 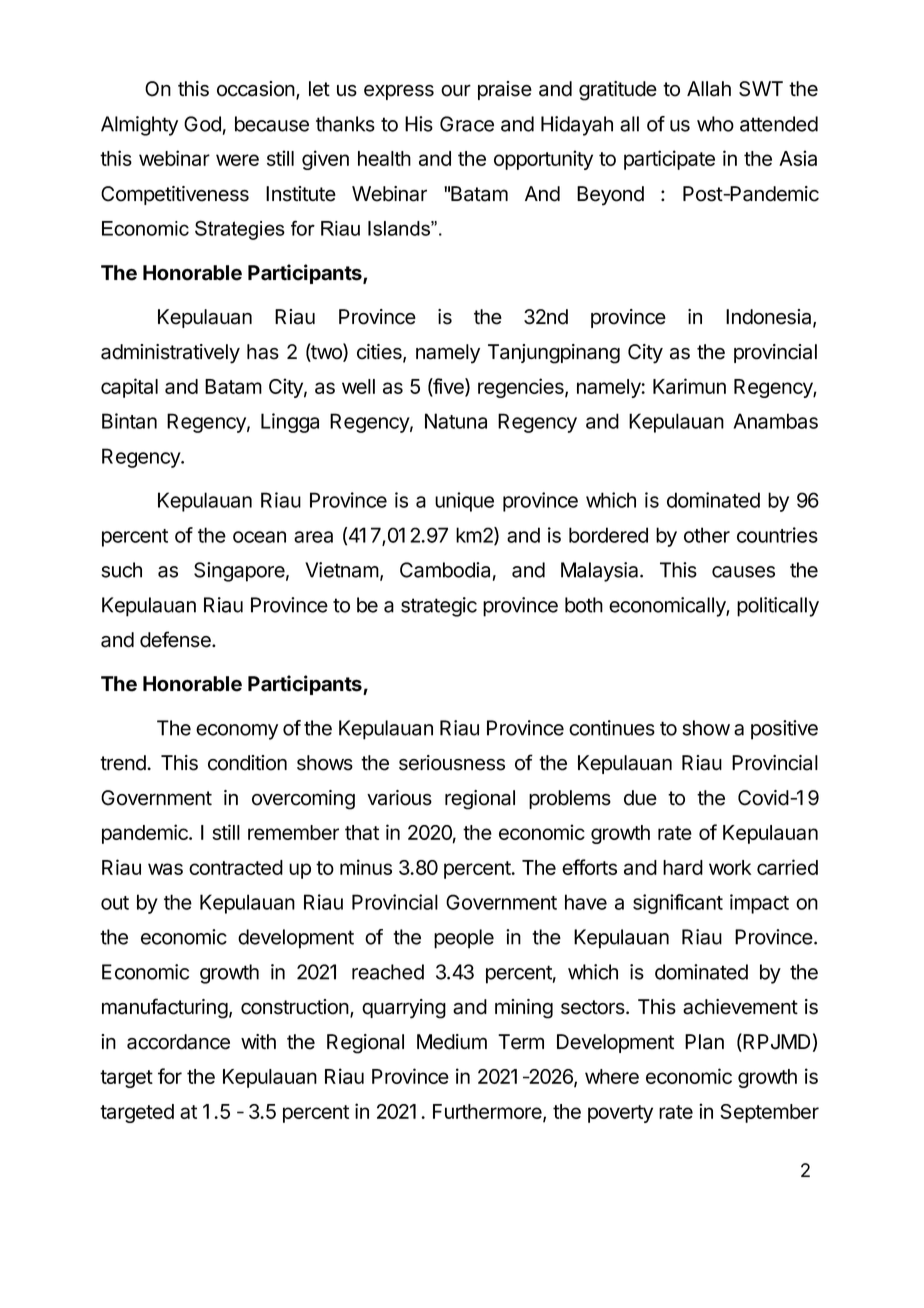 What do you see at coordinates (202, 124) in the screenshot?
I see `God` at bounding box center [202, 124].
